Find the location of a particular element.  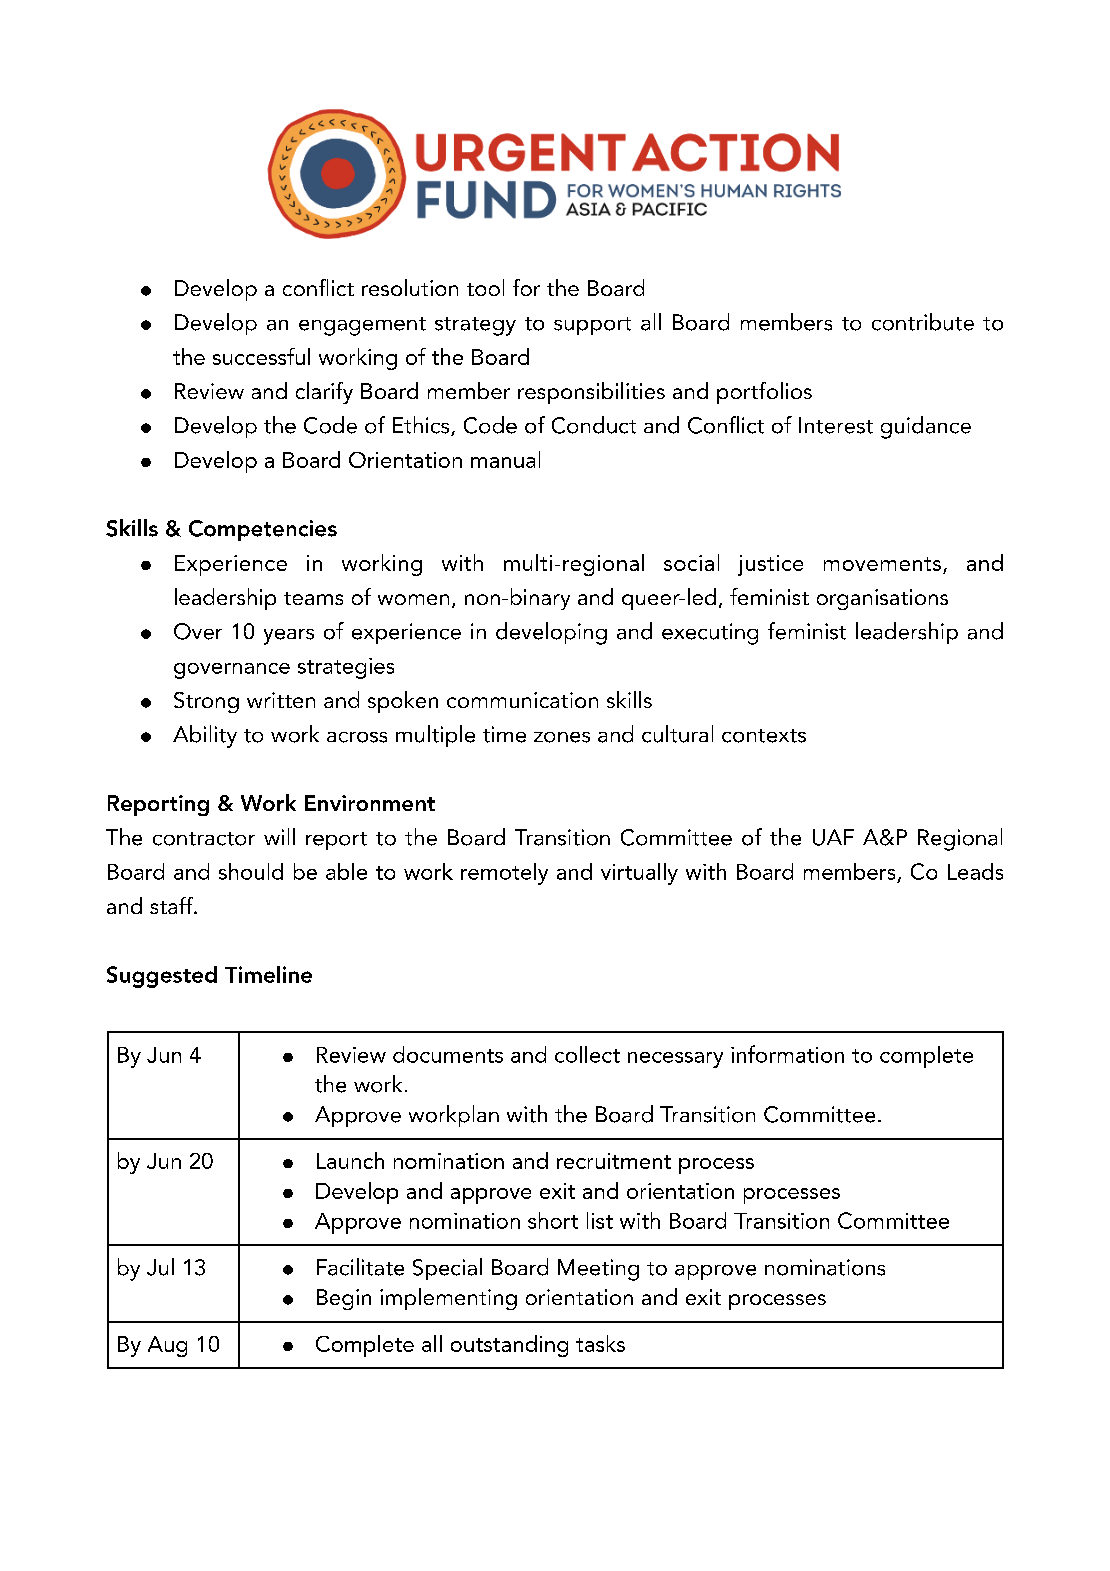

successful is located at coordinates (261, 356).
